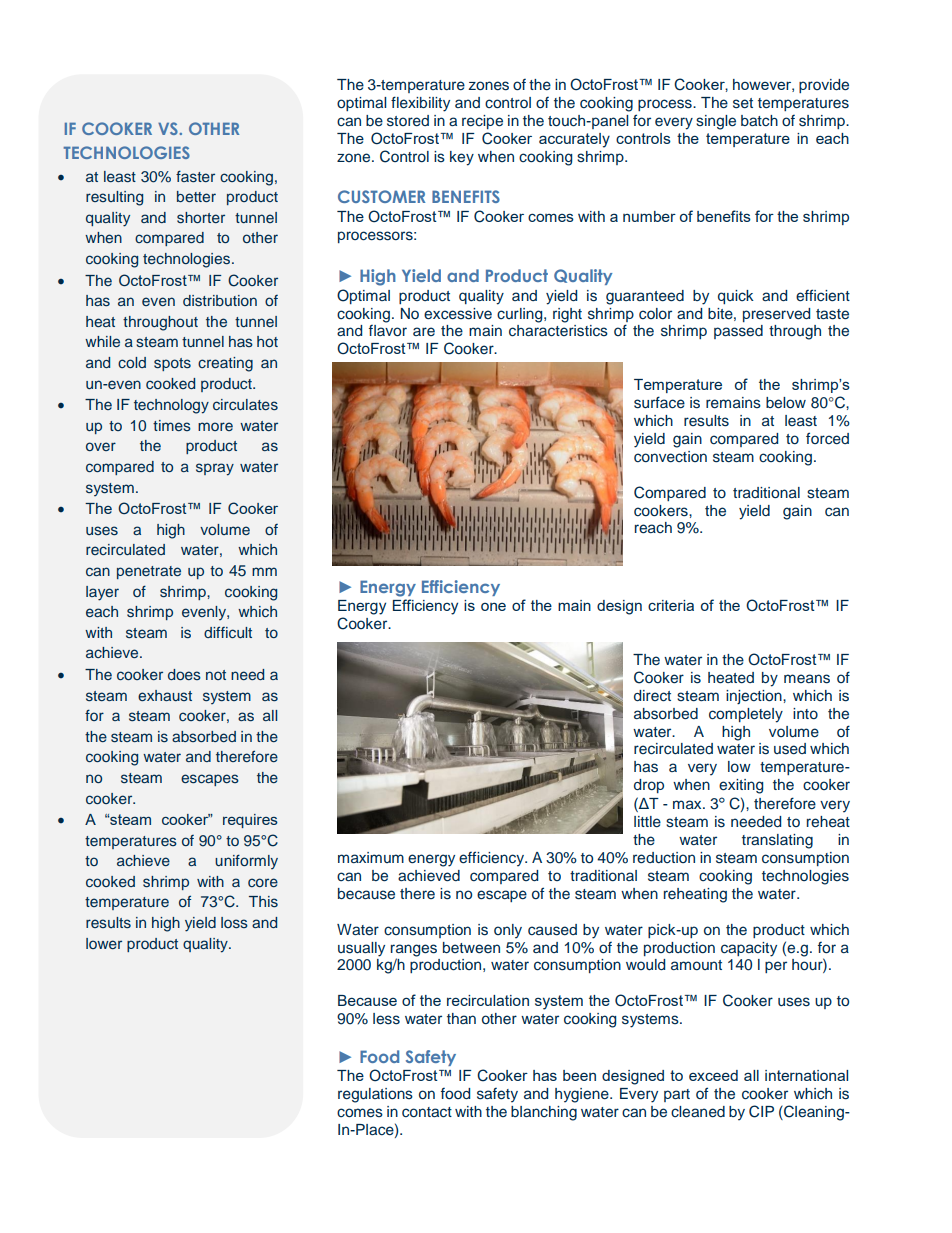 The height and width of the screenshot is (1233, 952). What do you see at coordinates (149, 572) in the screenshot?
I see `penetrate` at bounding box center [149, 572].
